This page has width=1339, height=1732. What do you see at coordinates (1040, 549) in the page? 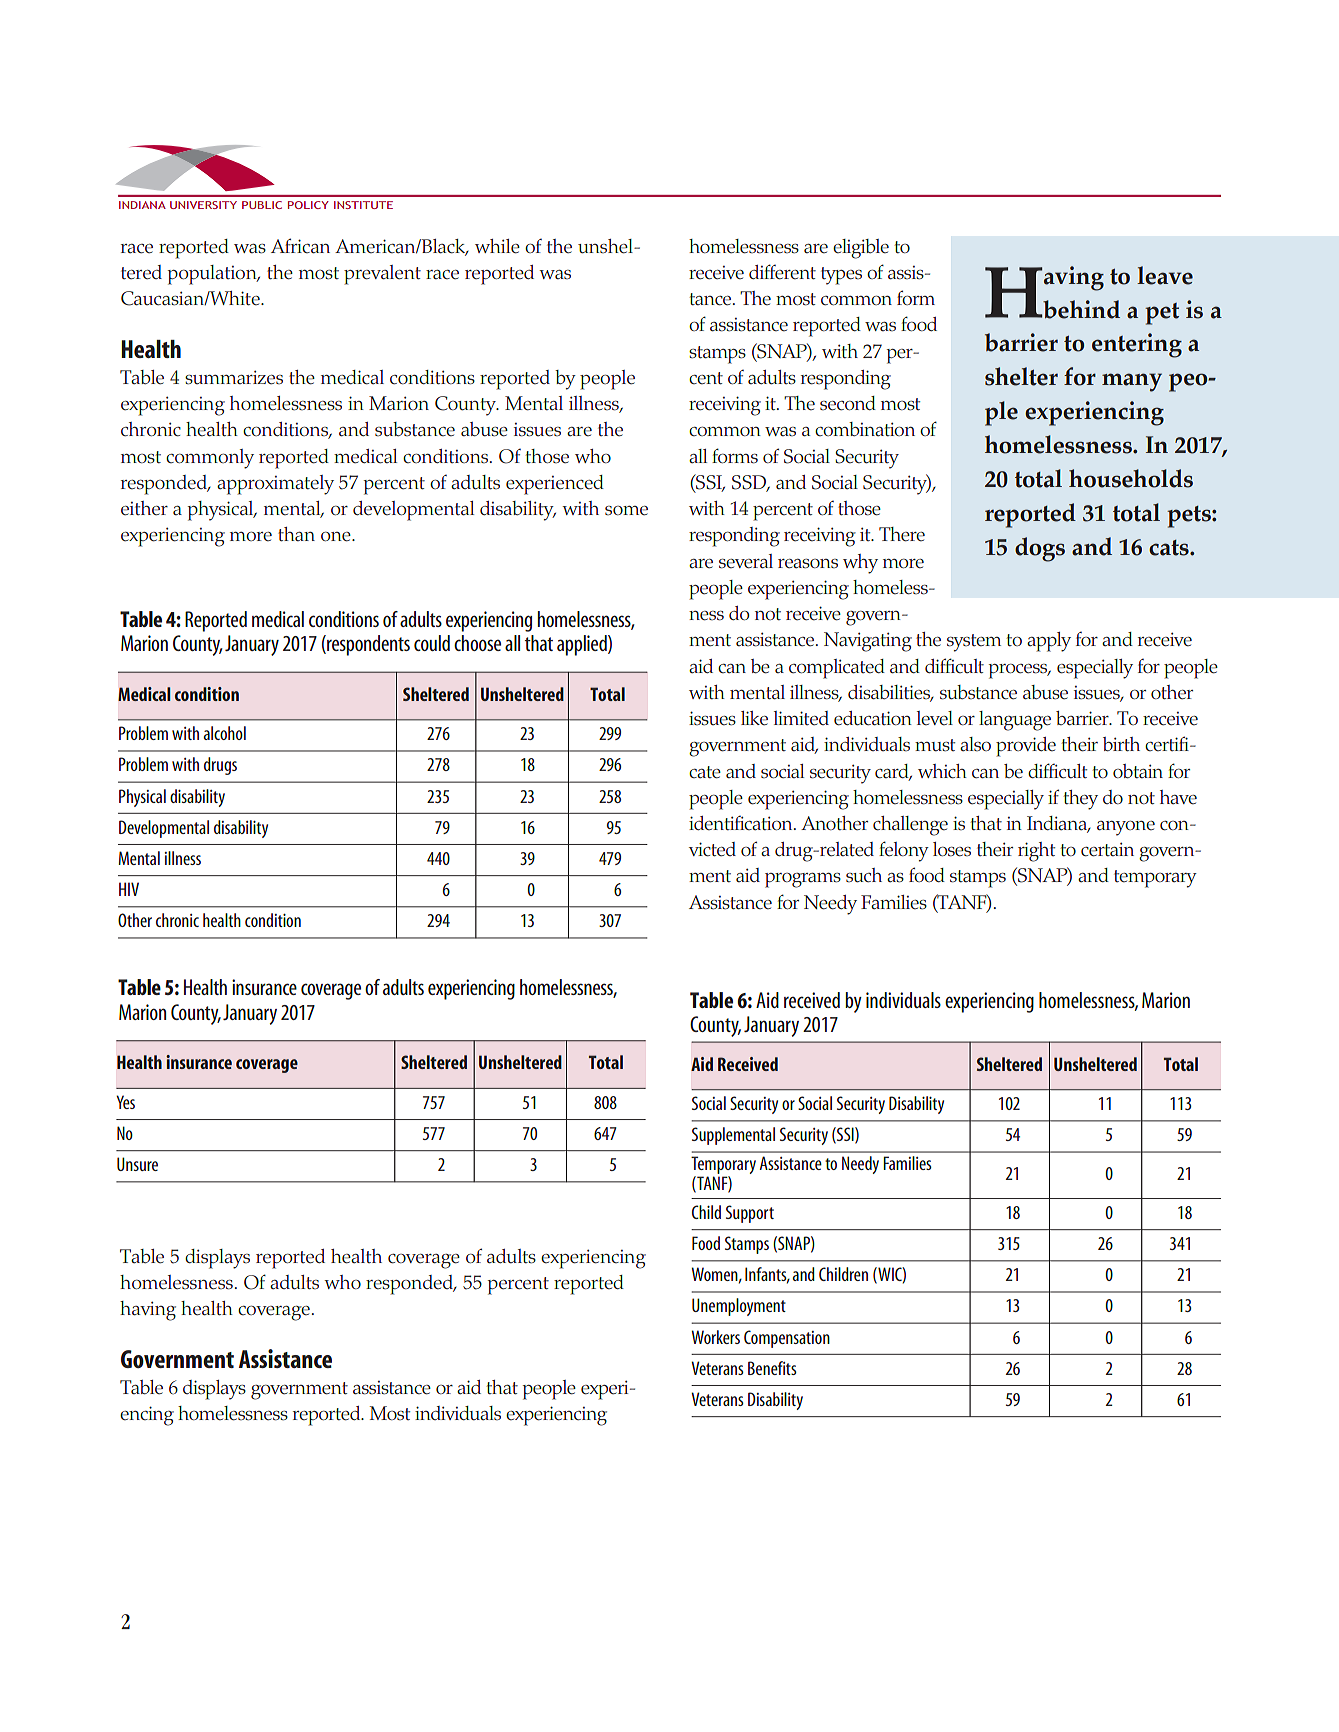
I see `dogs` at bounding box center [1040, 549].
